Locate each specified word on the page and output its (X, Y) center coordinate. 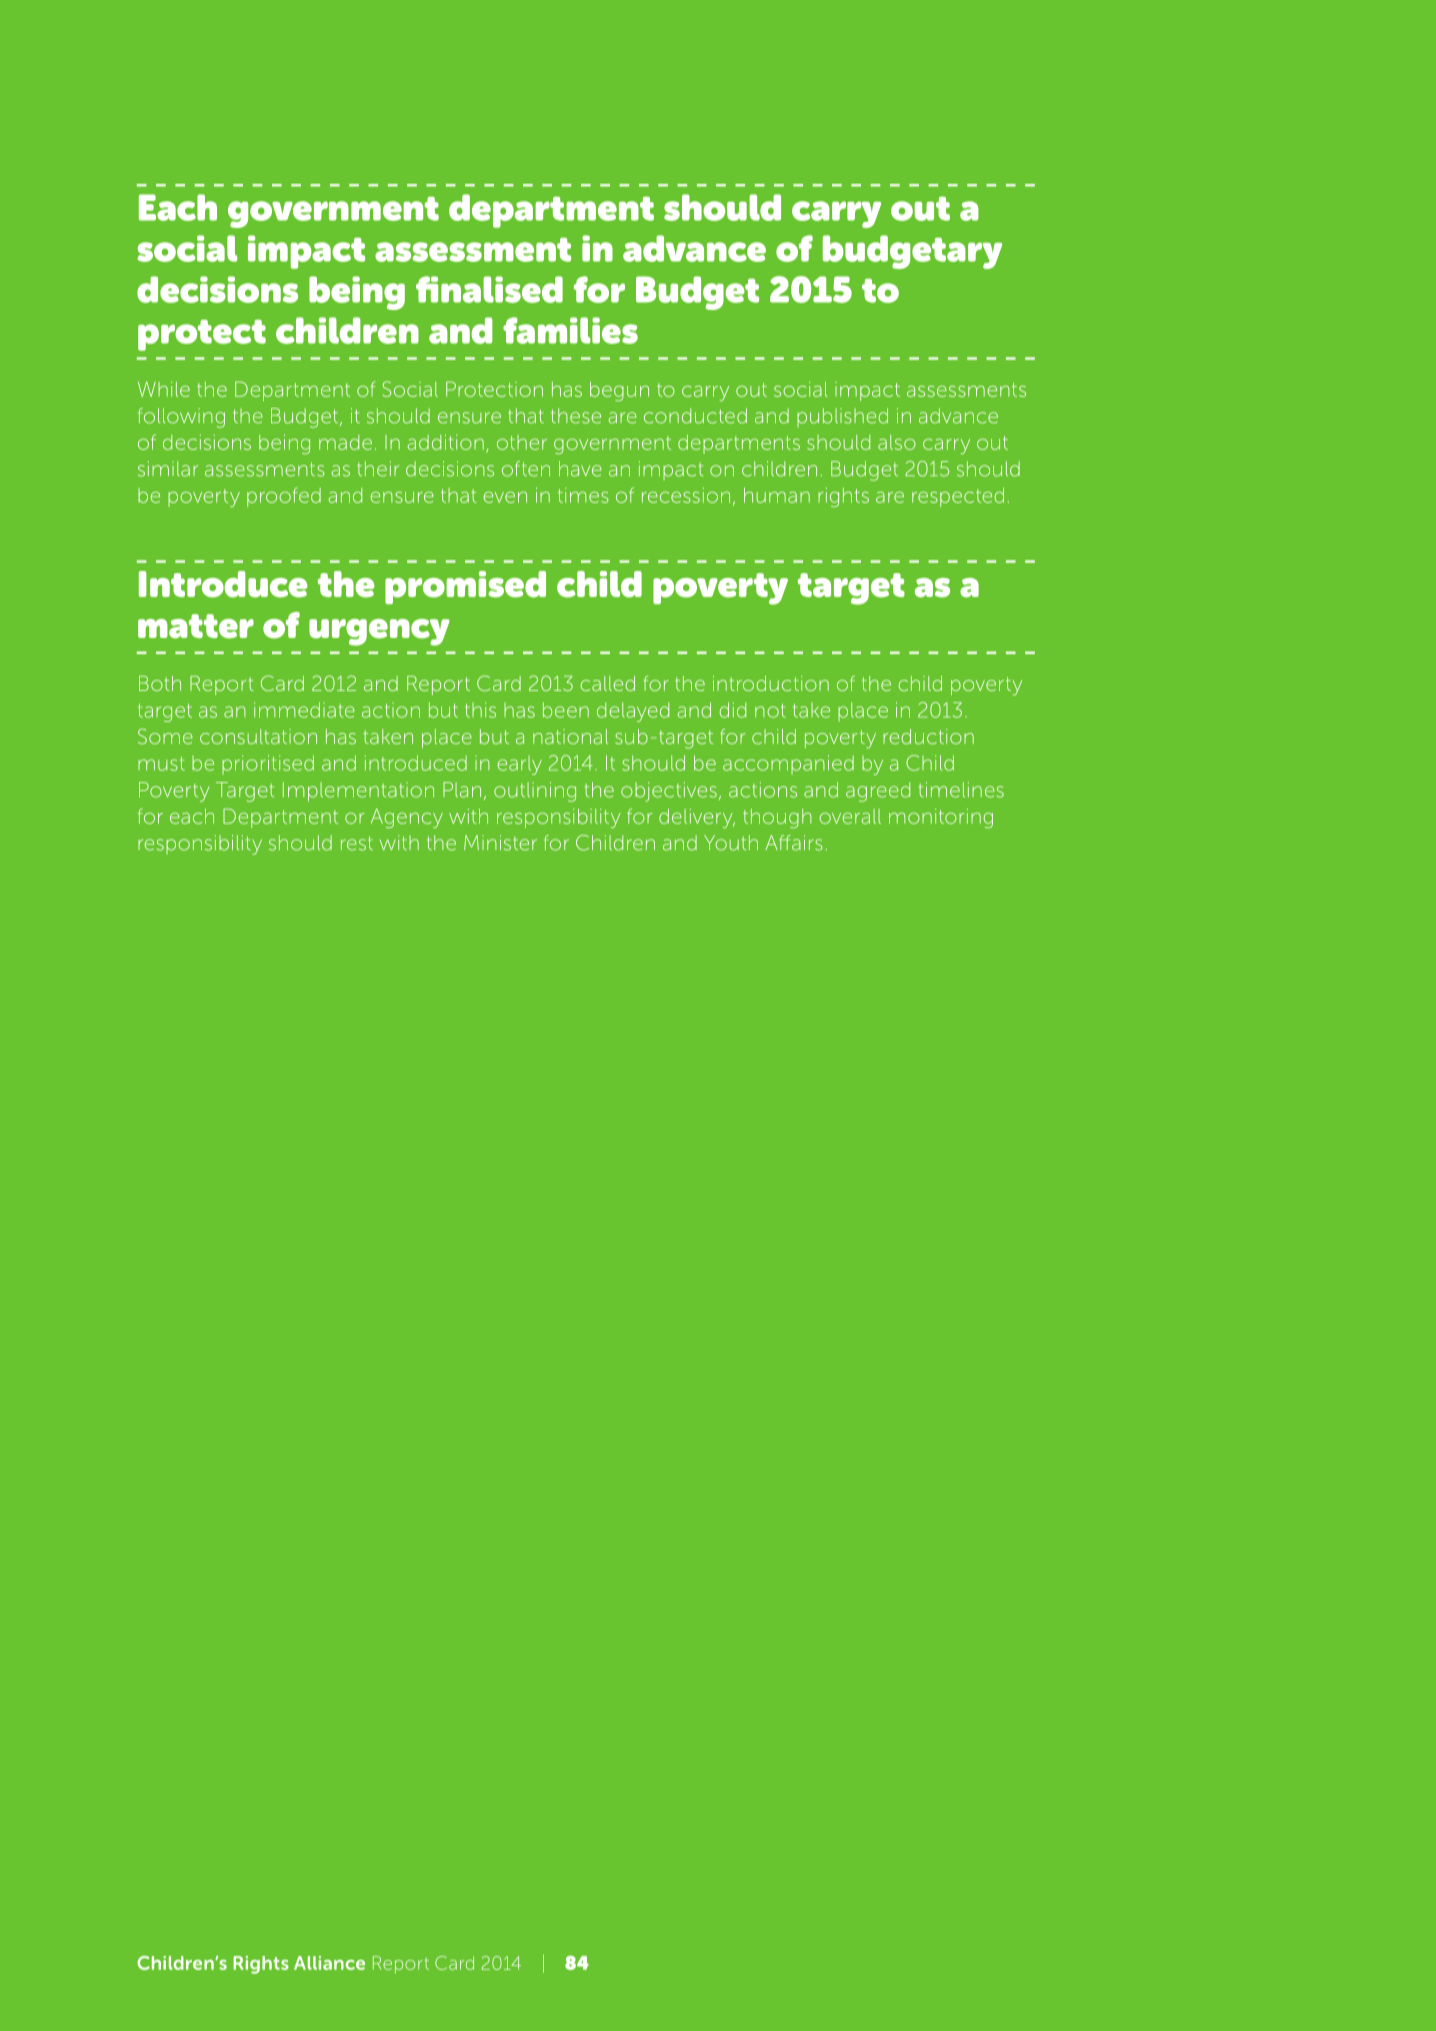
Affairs (794, 843)
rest (357, 843)
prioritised (268, 764)
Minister (500, 843)
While (164, 389)
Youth (731, 843)
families (570, 330)
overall (850, 816)
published (842, 417)
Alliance (329, 1963)
